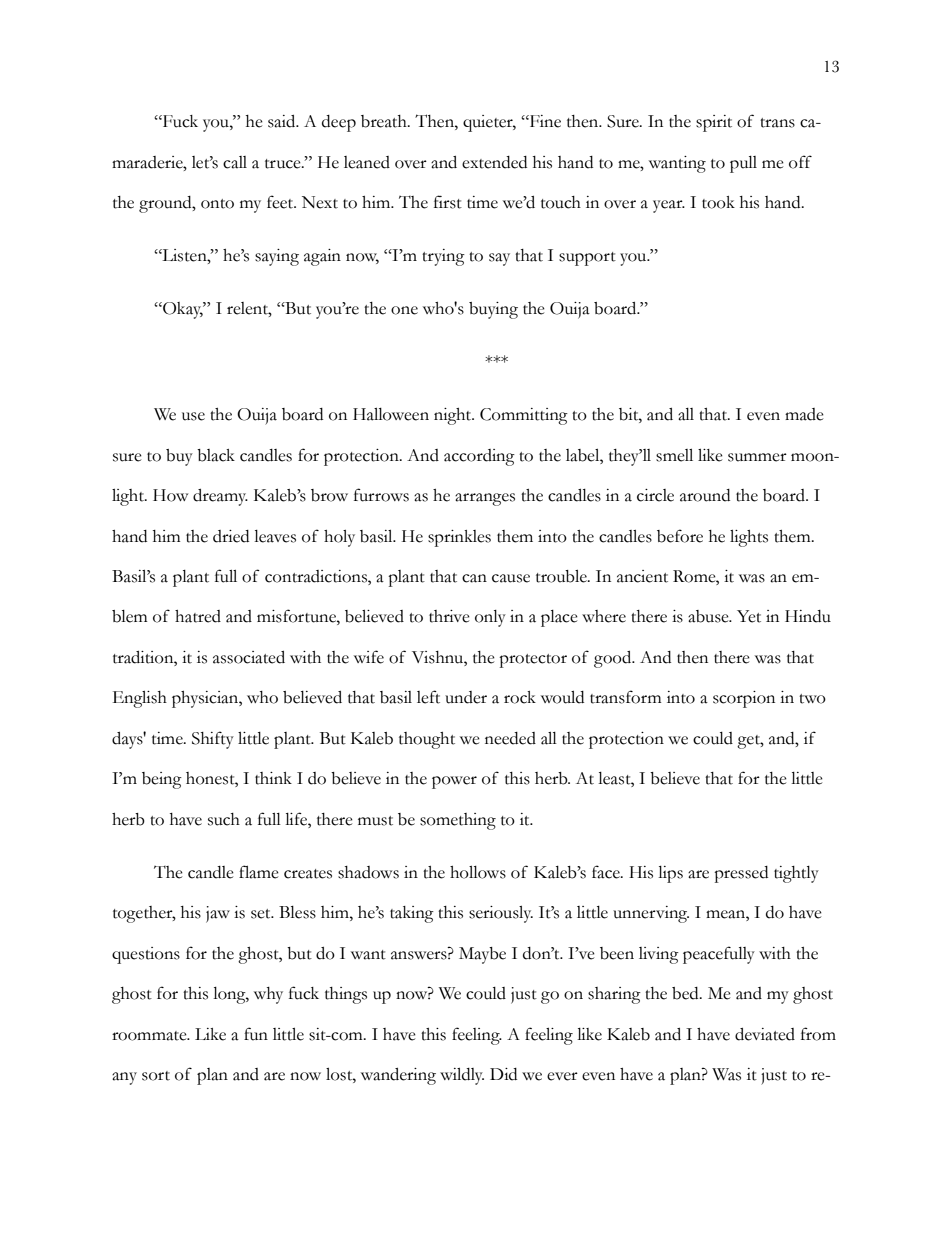  What do you see at coordinates (454, 416) in the screenshot?
I see `night` at bounding box center [454, 416].
